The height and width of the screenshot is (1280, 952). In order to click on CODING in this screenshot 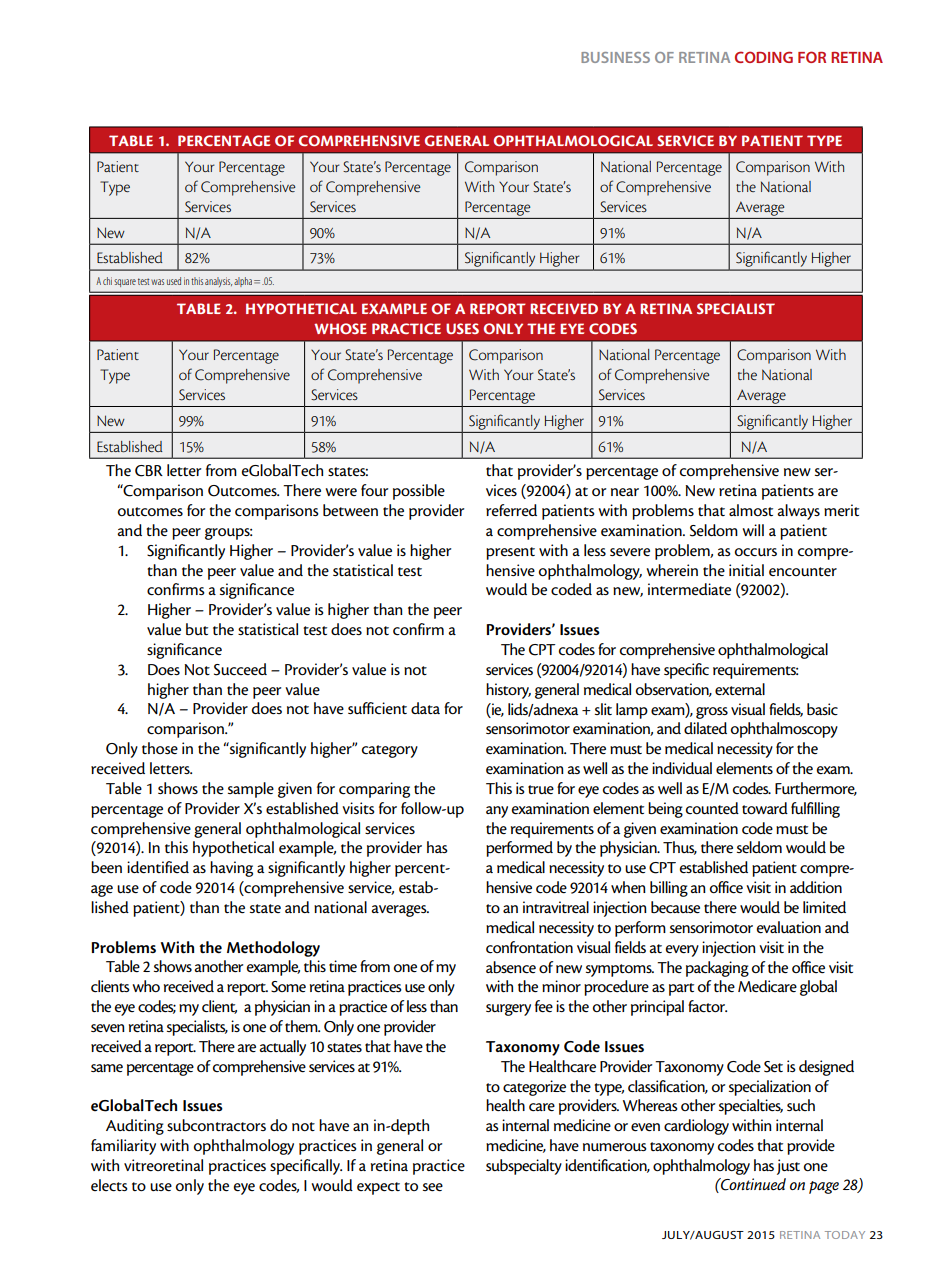, I will do `click(764, 57)`.
